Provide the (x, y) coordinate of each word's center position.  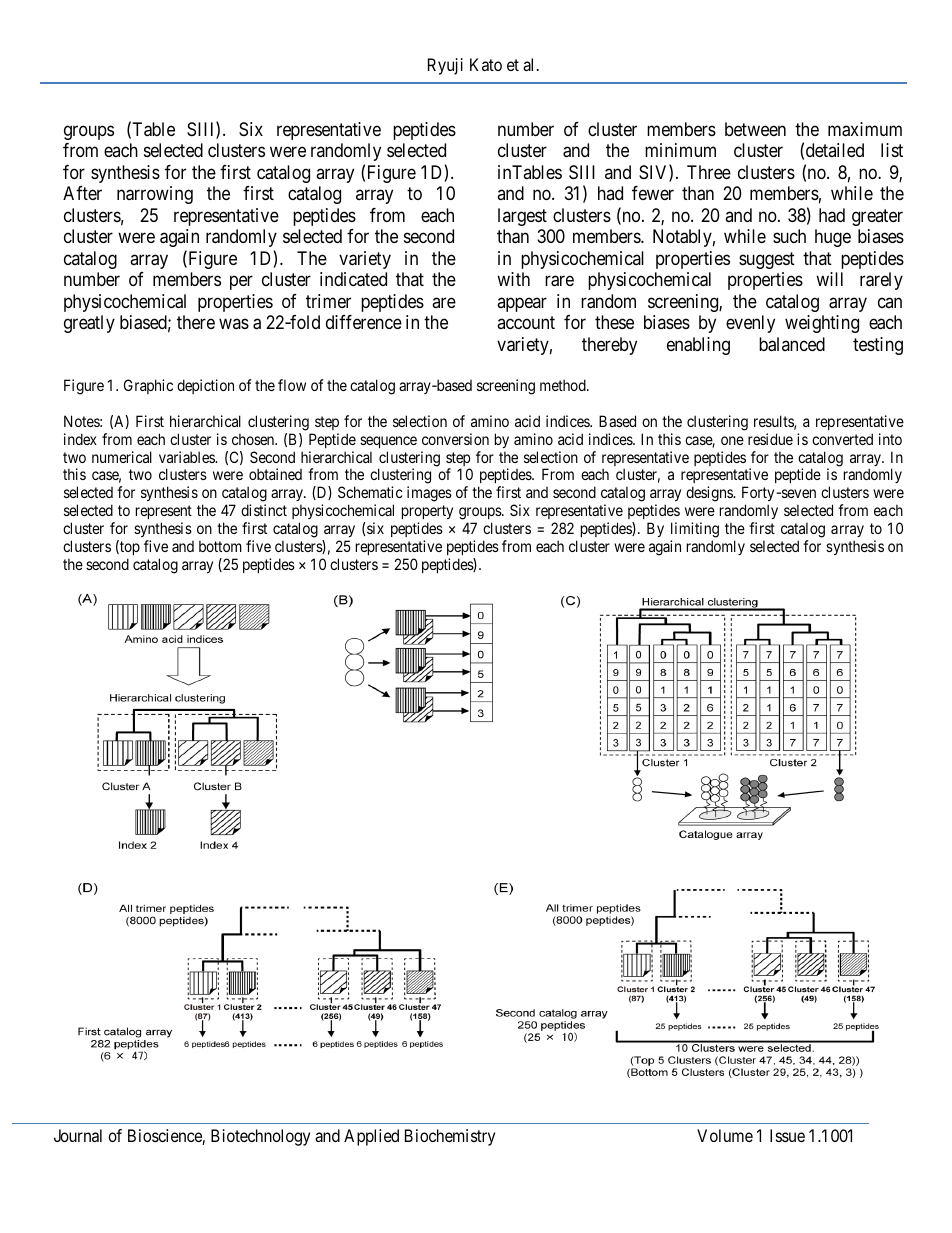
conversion (455, 439)
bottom (220, 546)
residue (770, 439)
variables (188, 457)
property (427, 514)
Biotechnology (260, 1137)
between (755, 129)
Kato (486, 64)
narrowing (155, 195)
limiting (695, 530)
